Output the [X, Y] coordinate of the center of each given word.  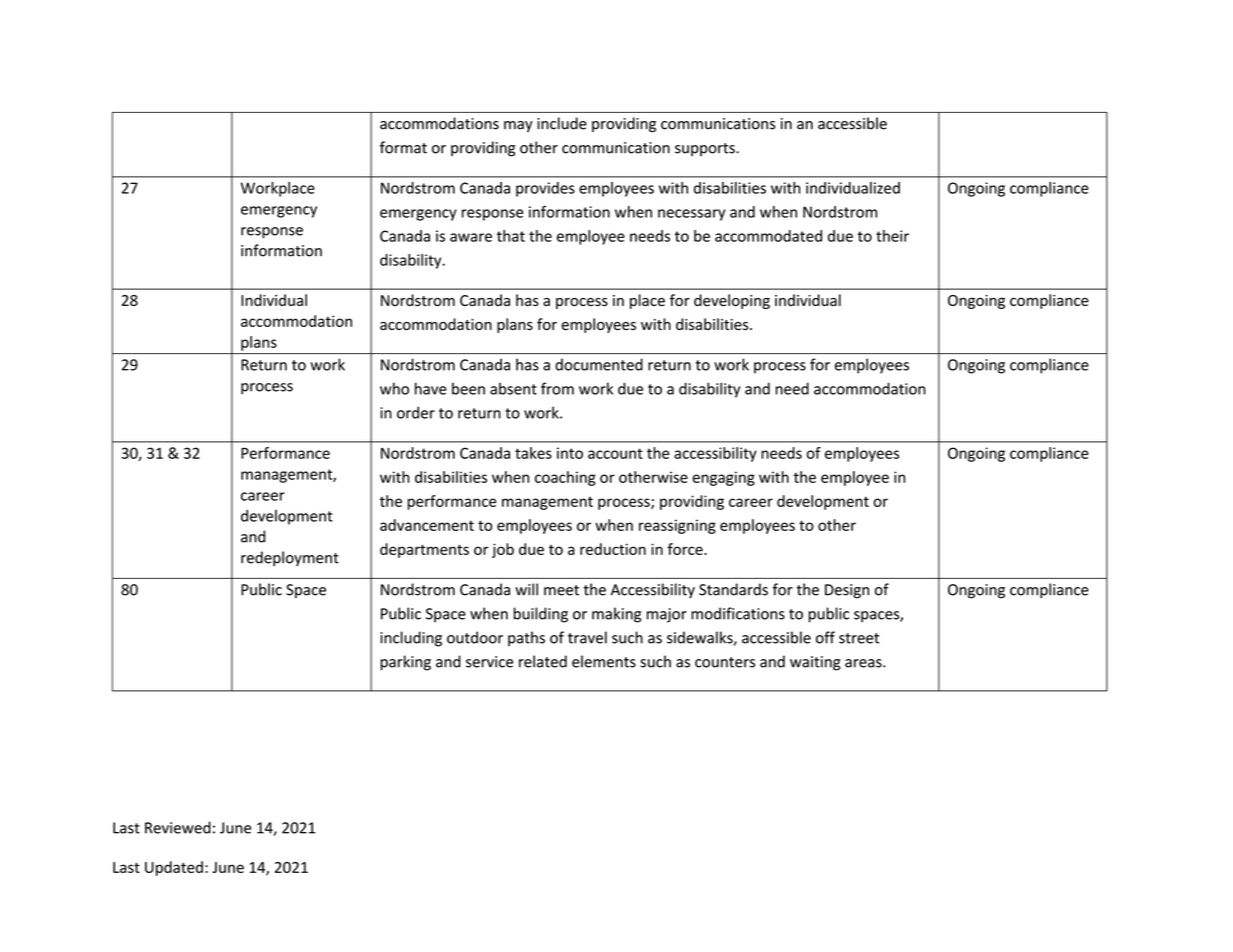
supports [706, 149]
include [562, 123]
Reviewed [178, 827]
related [543, 661]
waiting [815, 663]
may [518, 126]
